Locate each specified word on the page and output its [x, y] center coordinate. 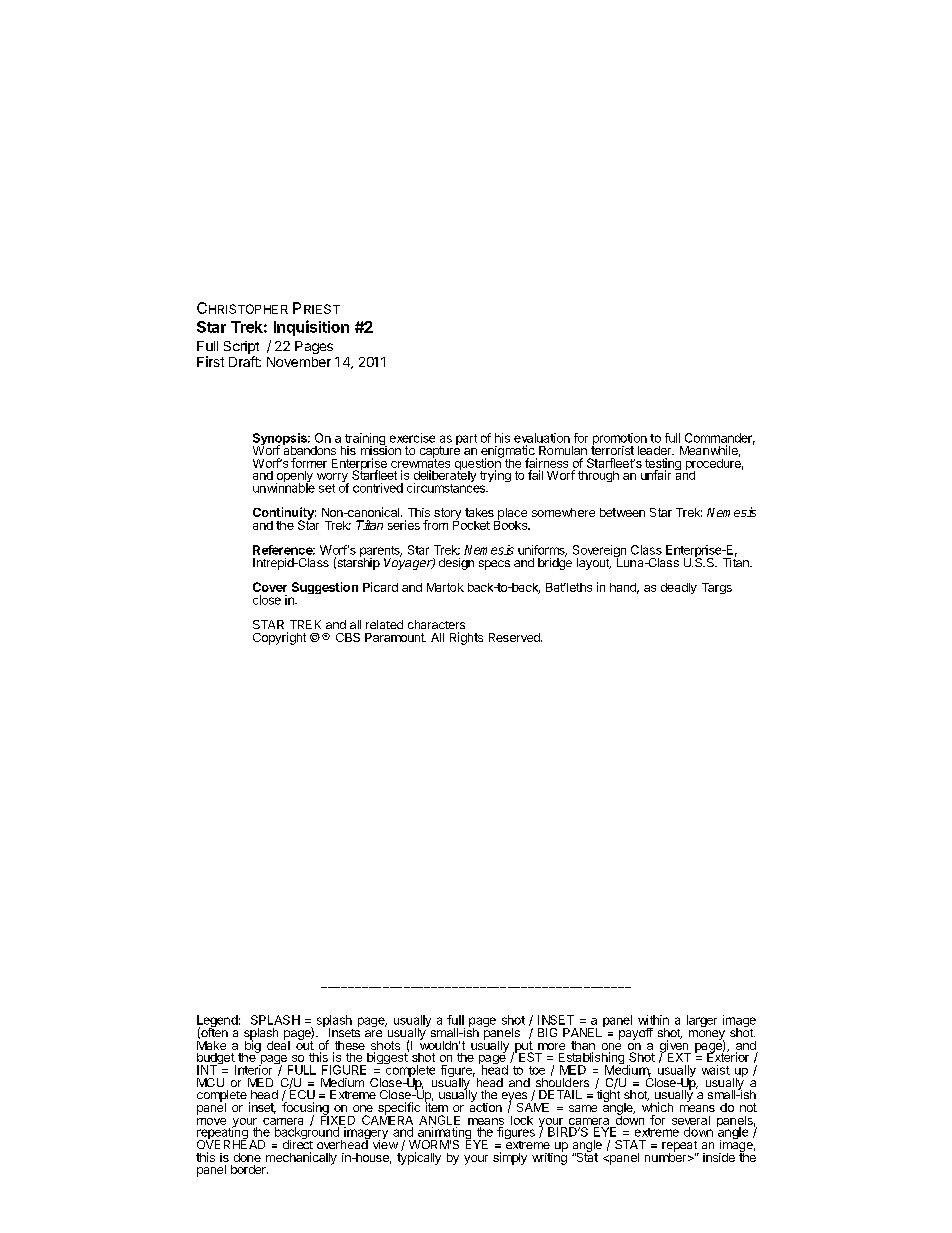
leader [655, 450]
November [299, 362]
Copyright [279, 638]
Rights [466, 638]
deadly [679, 588]
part [466, 439]
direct [298, 1143]
